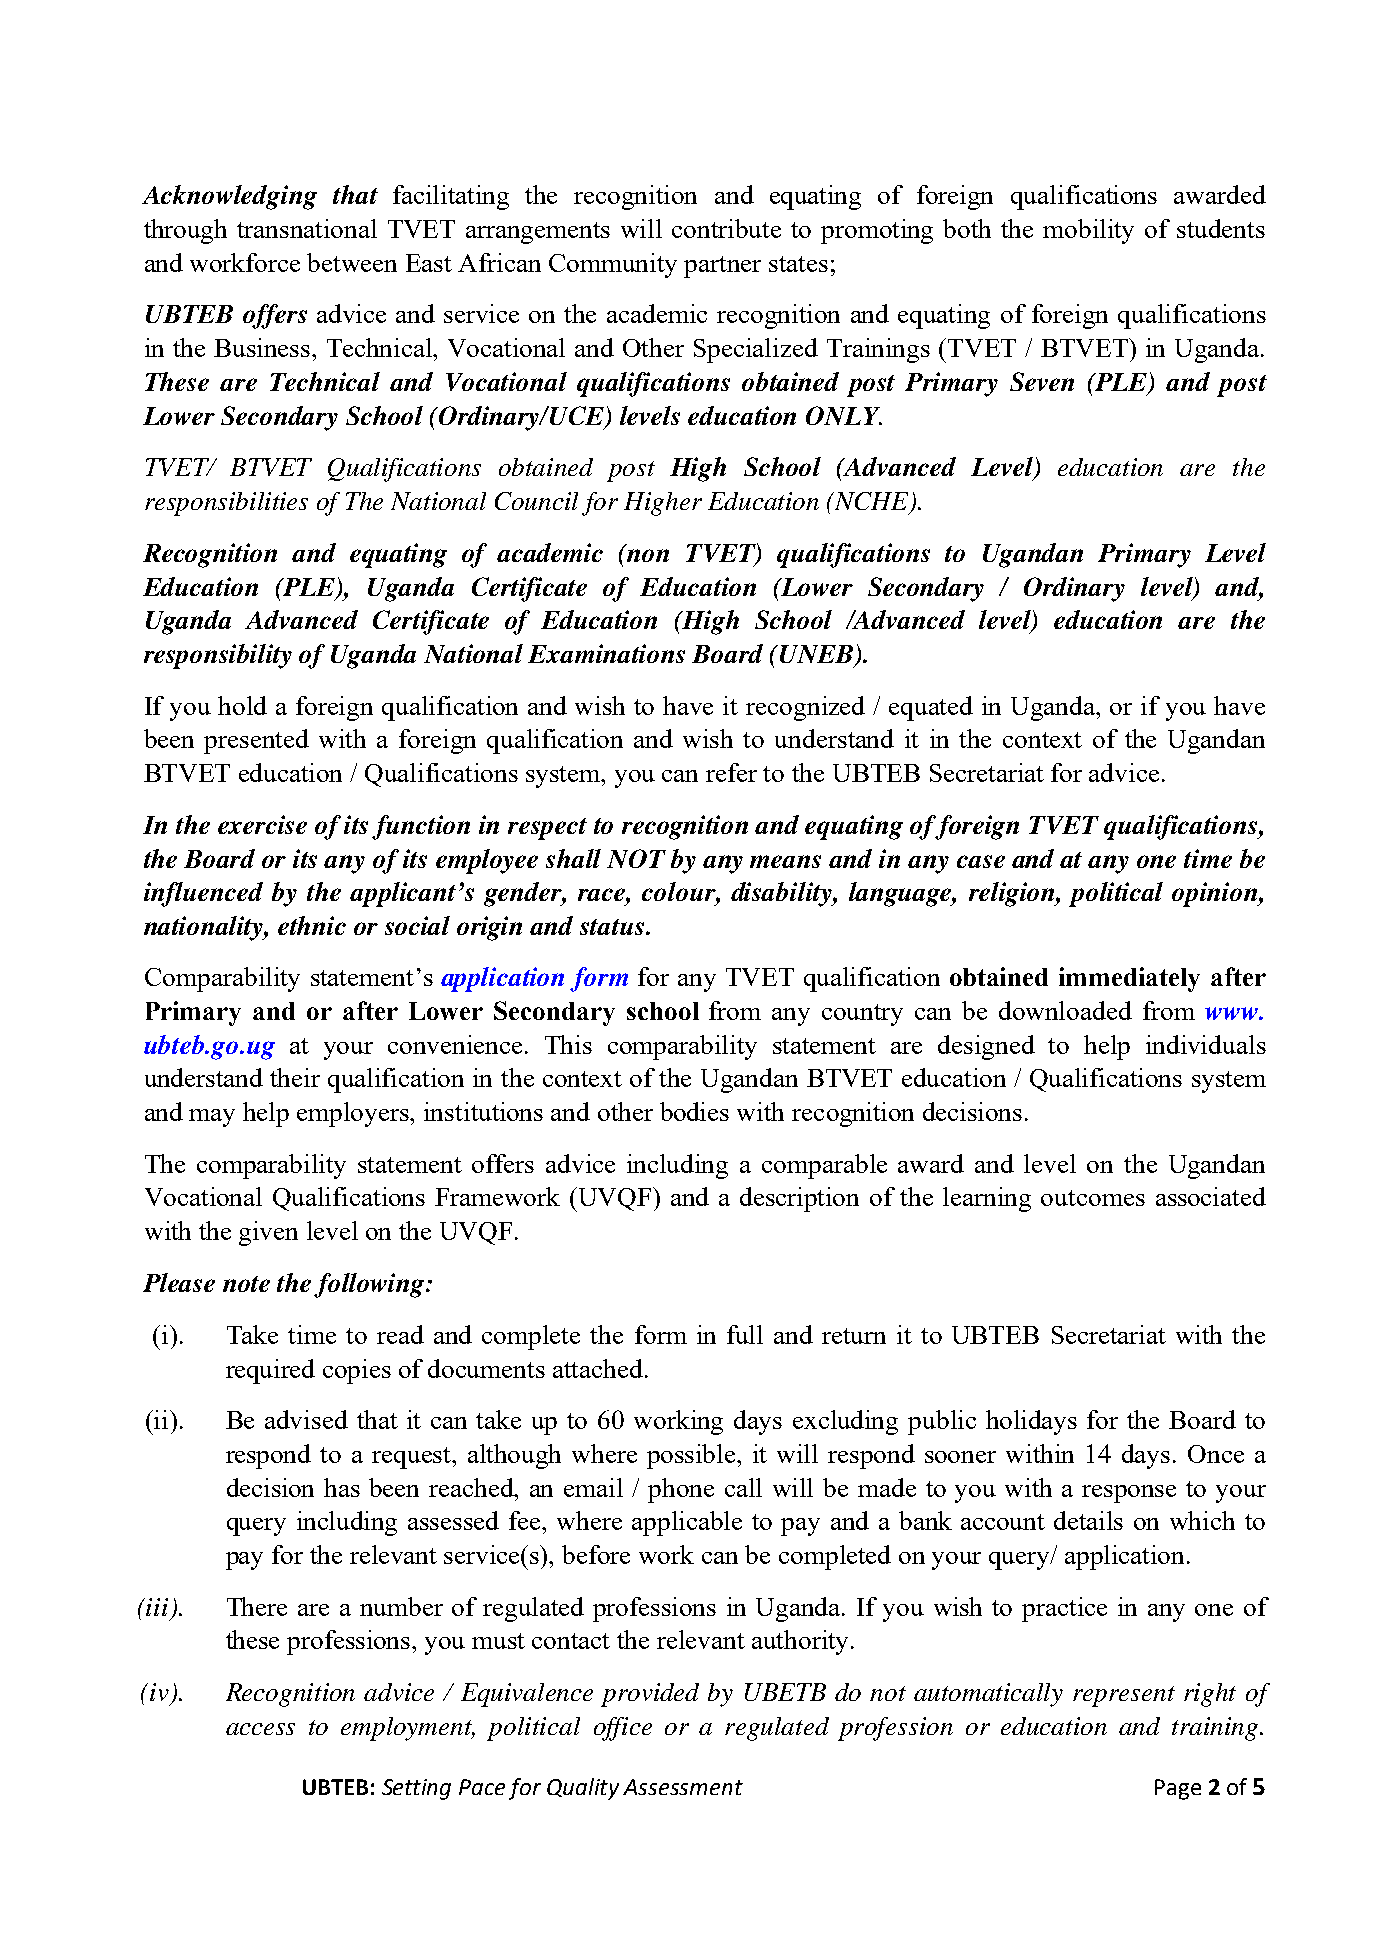  I want to click on contribute, so click(726, 228).
